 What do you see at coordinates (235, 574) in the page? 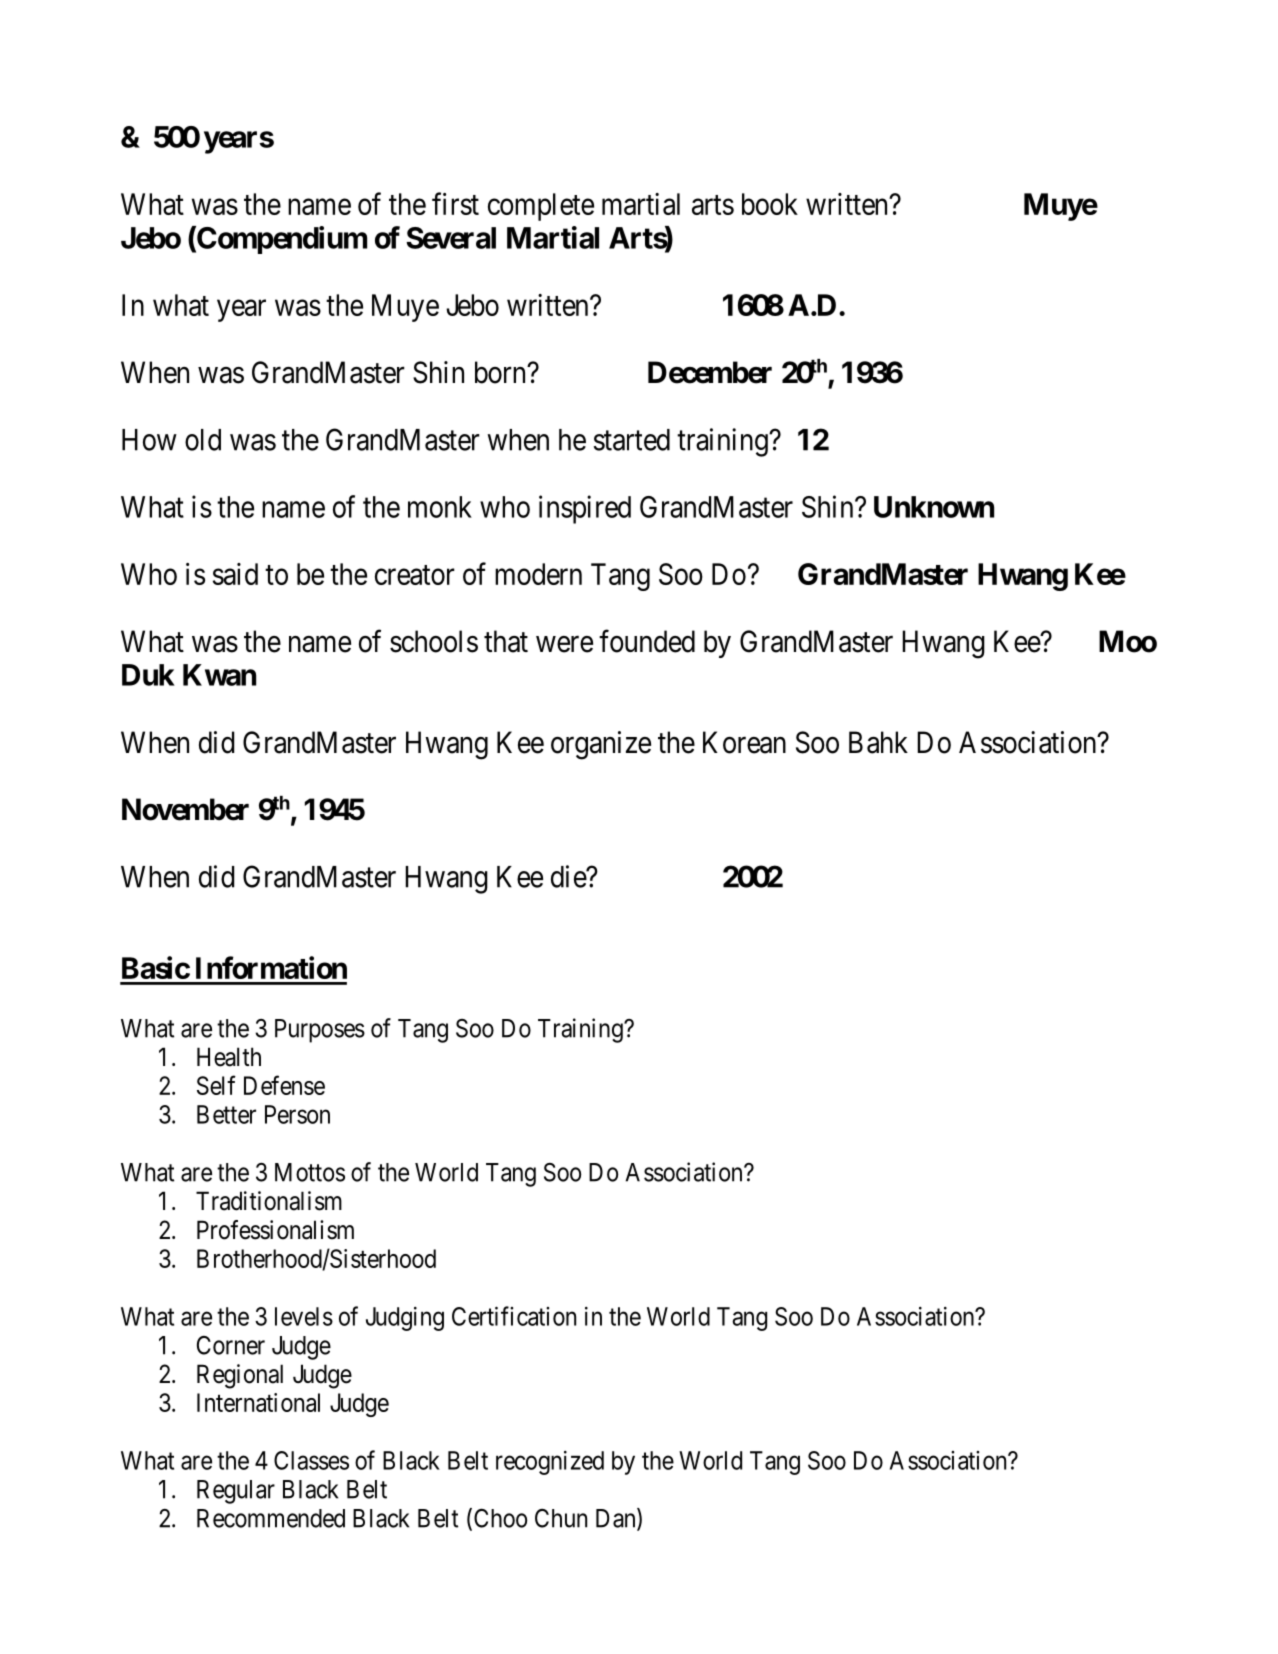
I see `said` at bounding box center [235, 574].
